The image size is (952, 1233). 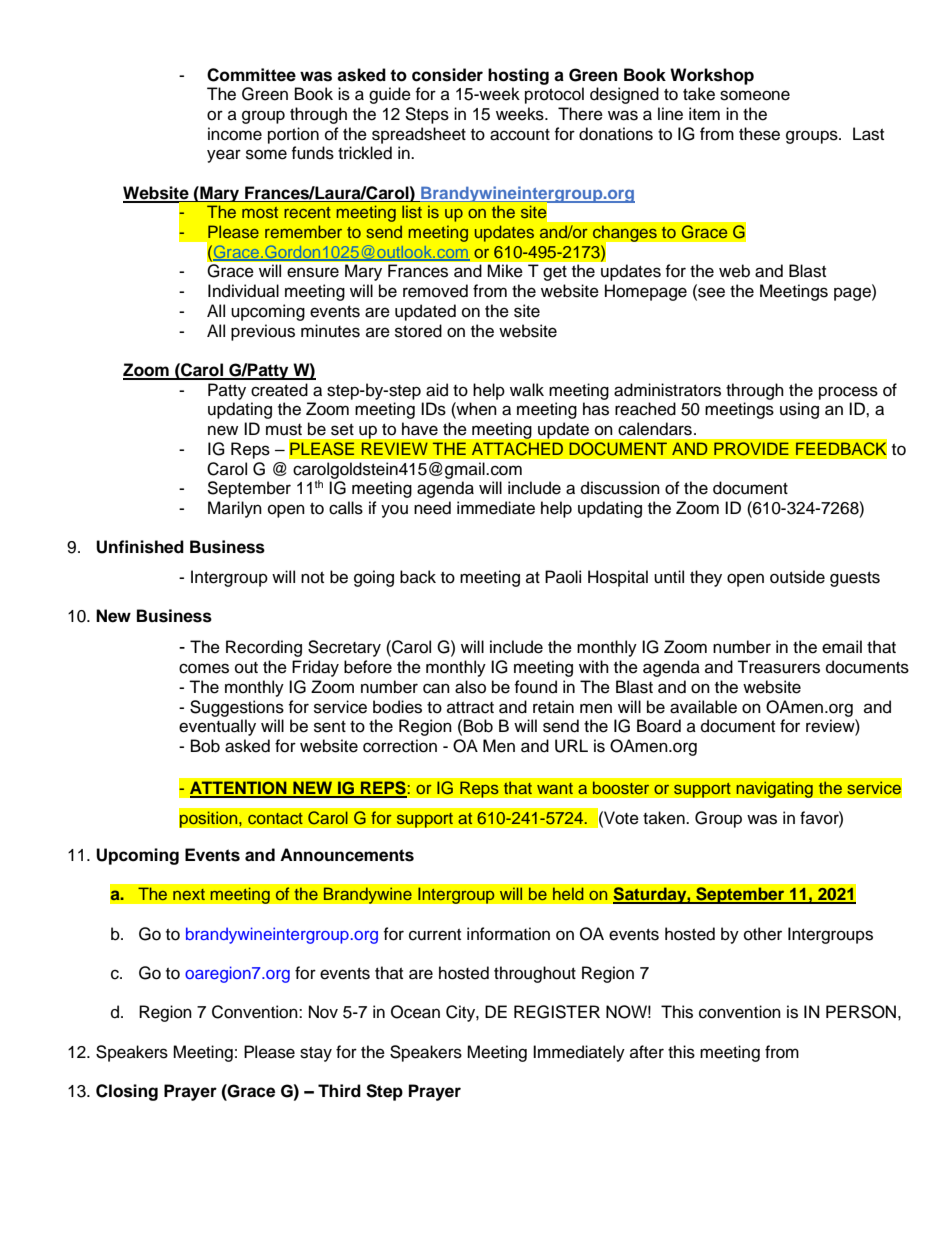 I want to click on also, so click(x=470, y=687).
